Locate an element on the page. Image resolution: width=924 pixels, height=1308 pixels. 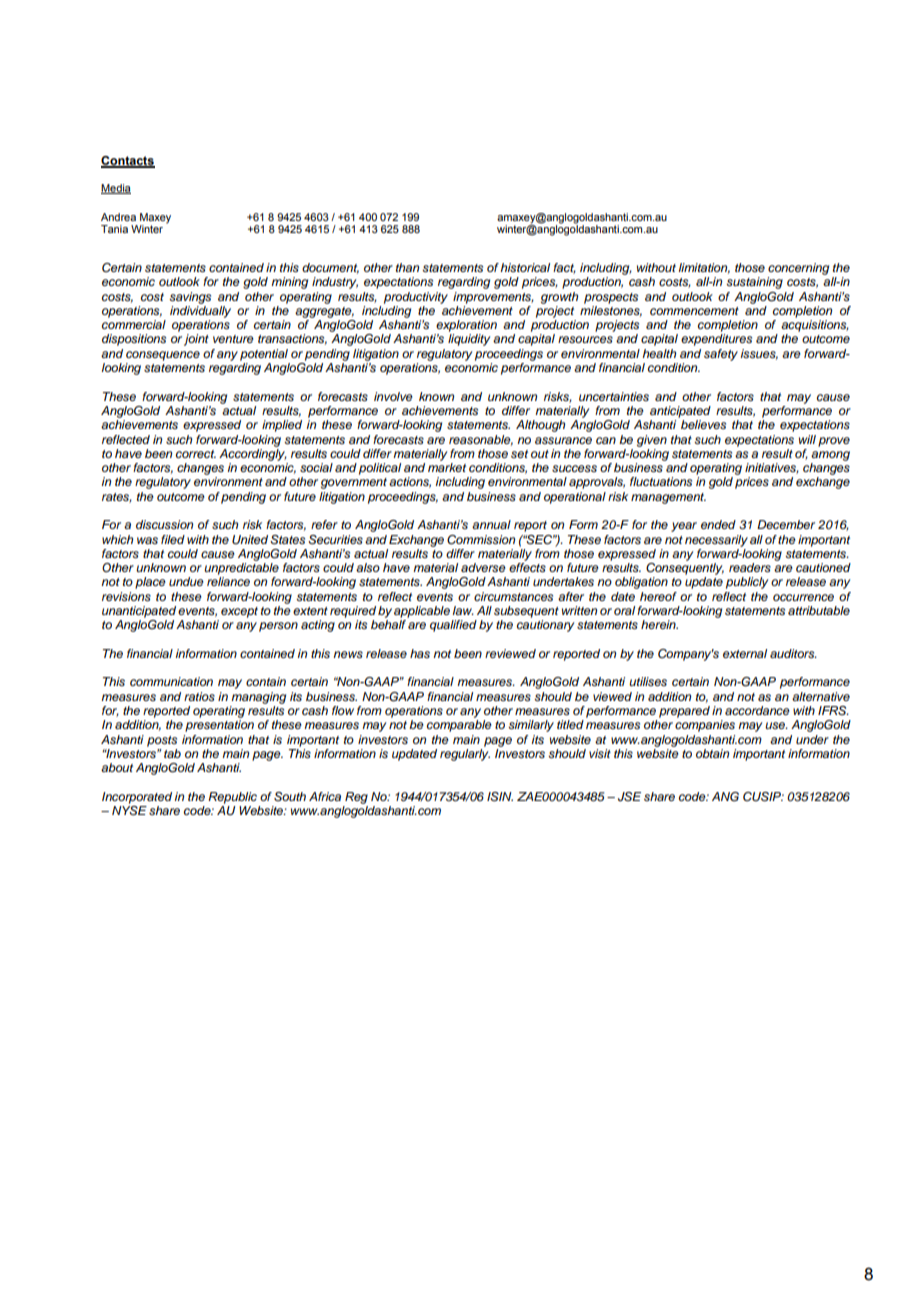
Republic is located at coordinates (232, 798).
